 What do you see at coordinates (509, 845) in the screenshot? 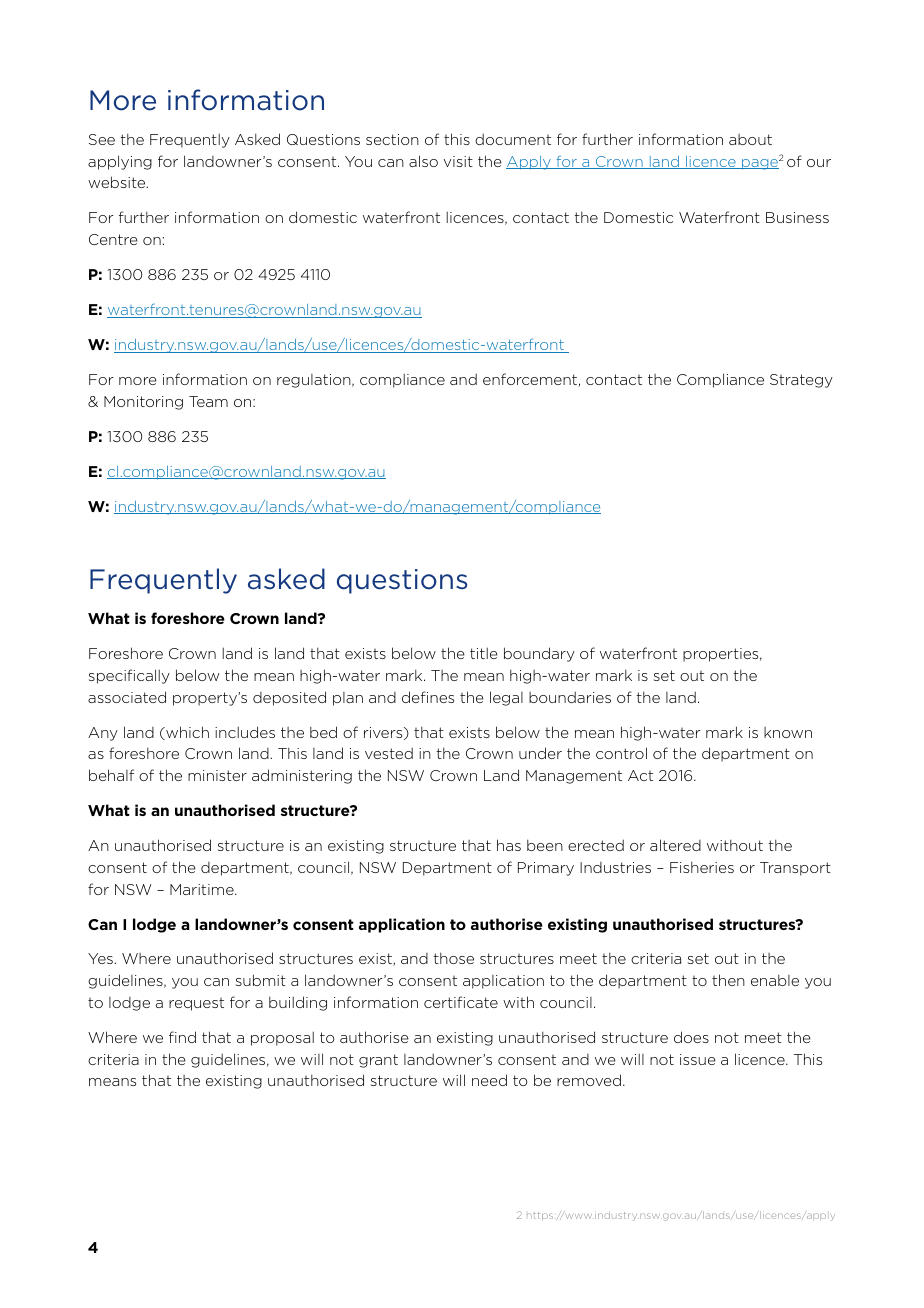
I see `has` at bounding box center [509, 845].
